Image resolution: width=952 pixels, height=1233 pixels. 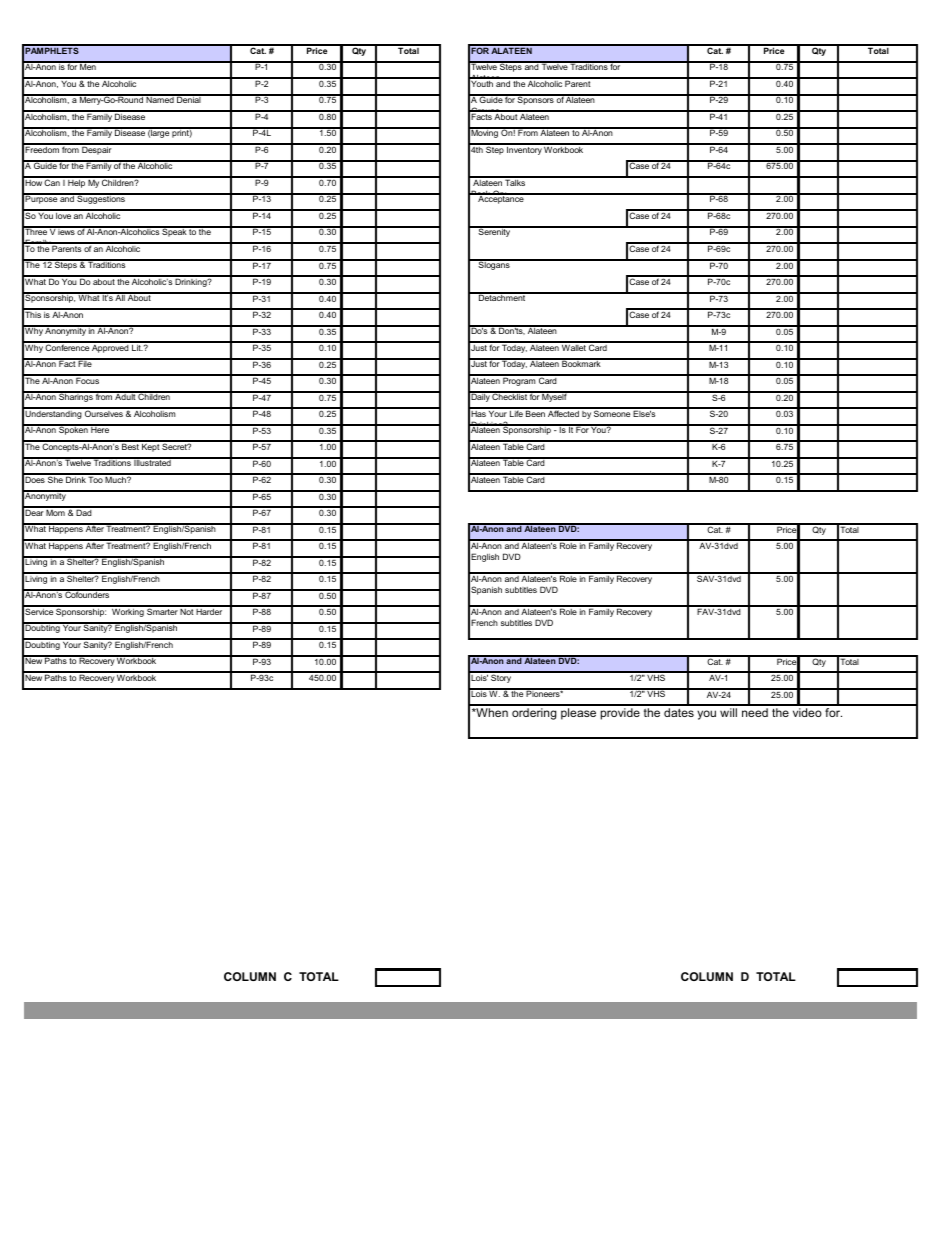 I want to click on Despair, so click(x=97, y=149).
